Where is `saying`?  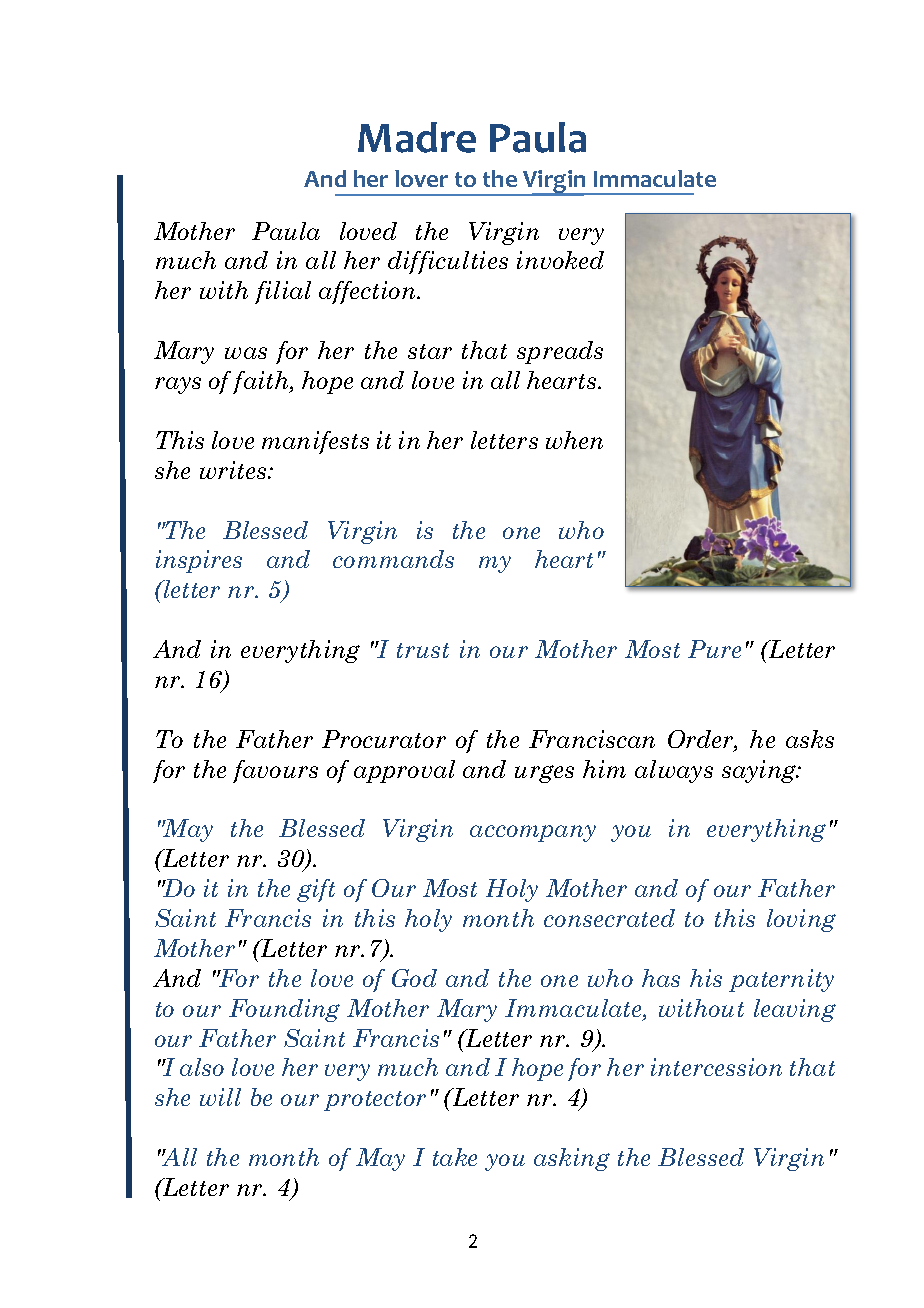
saying is located at coordinates (760, 771).
